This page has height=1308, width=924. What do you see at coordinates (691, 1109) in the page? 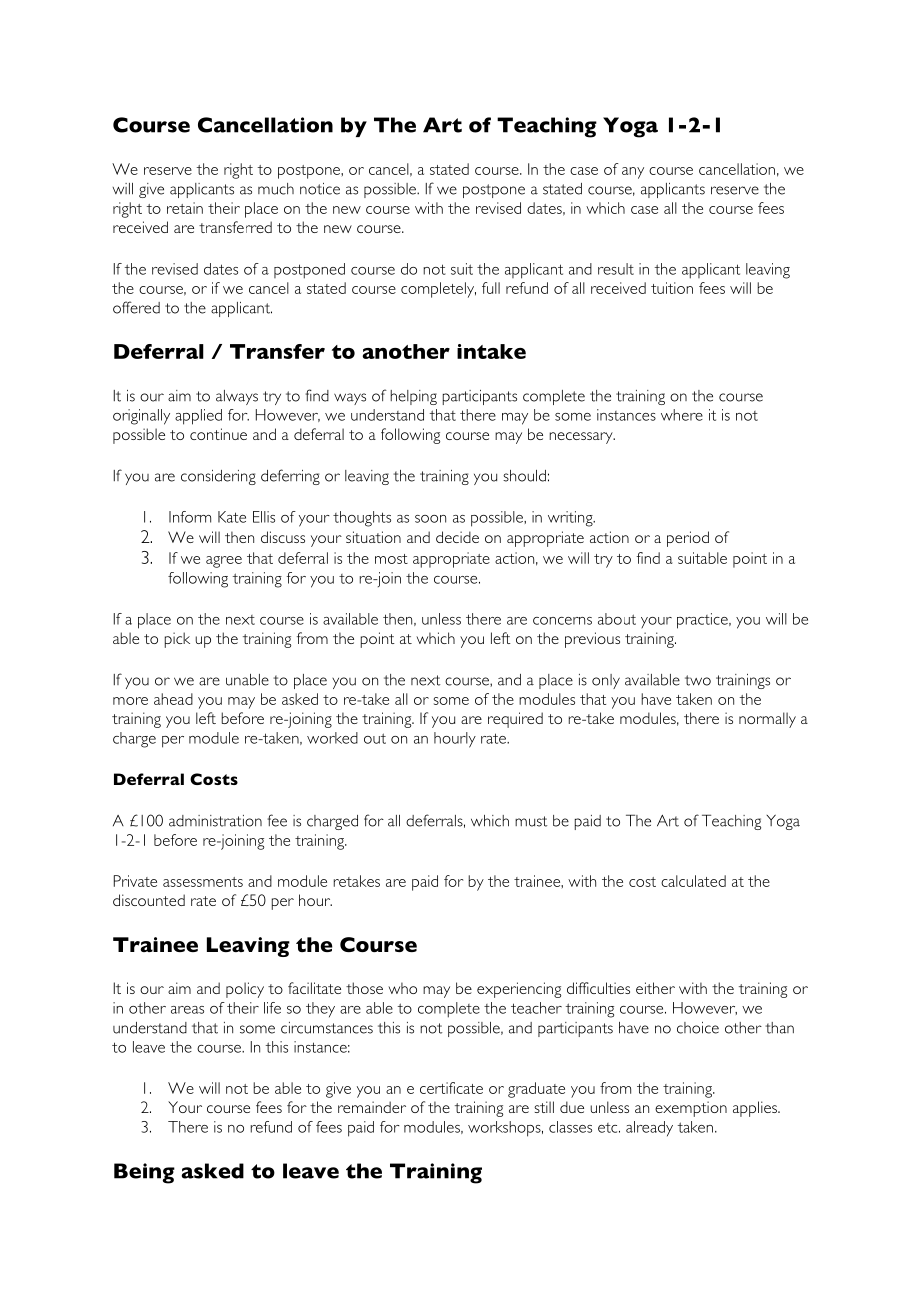
I see `exemption` at bounding box center [691, 1109].
